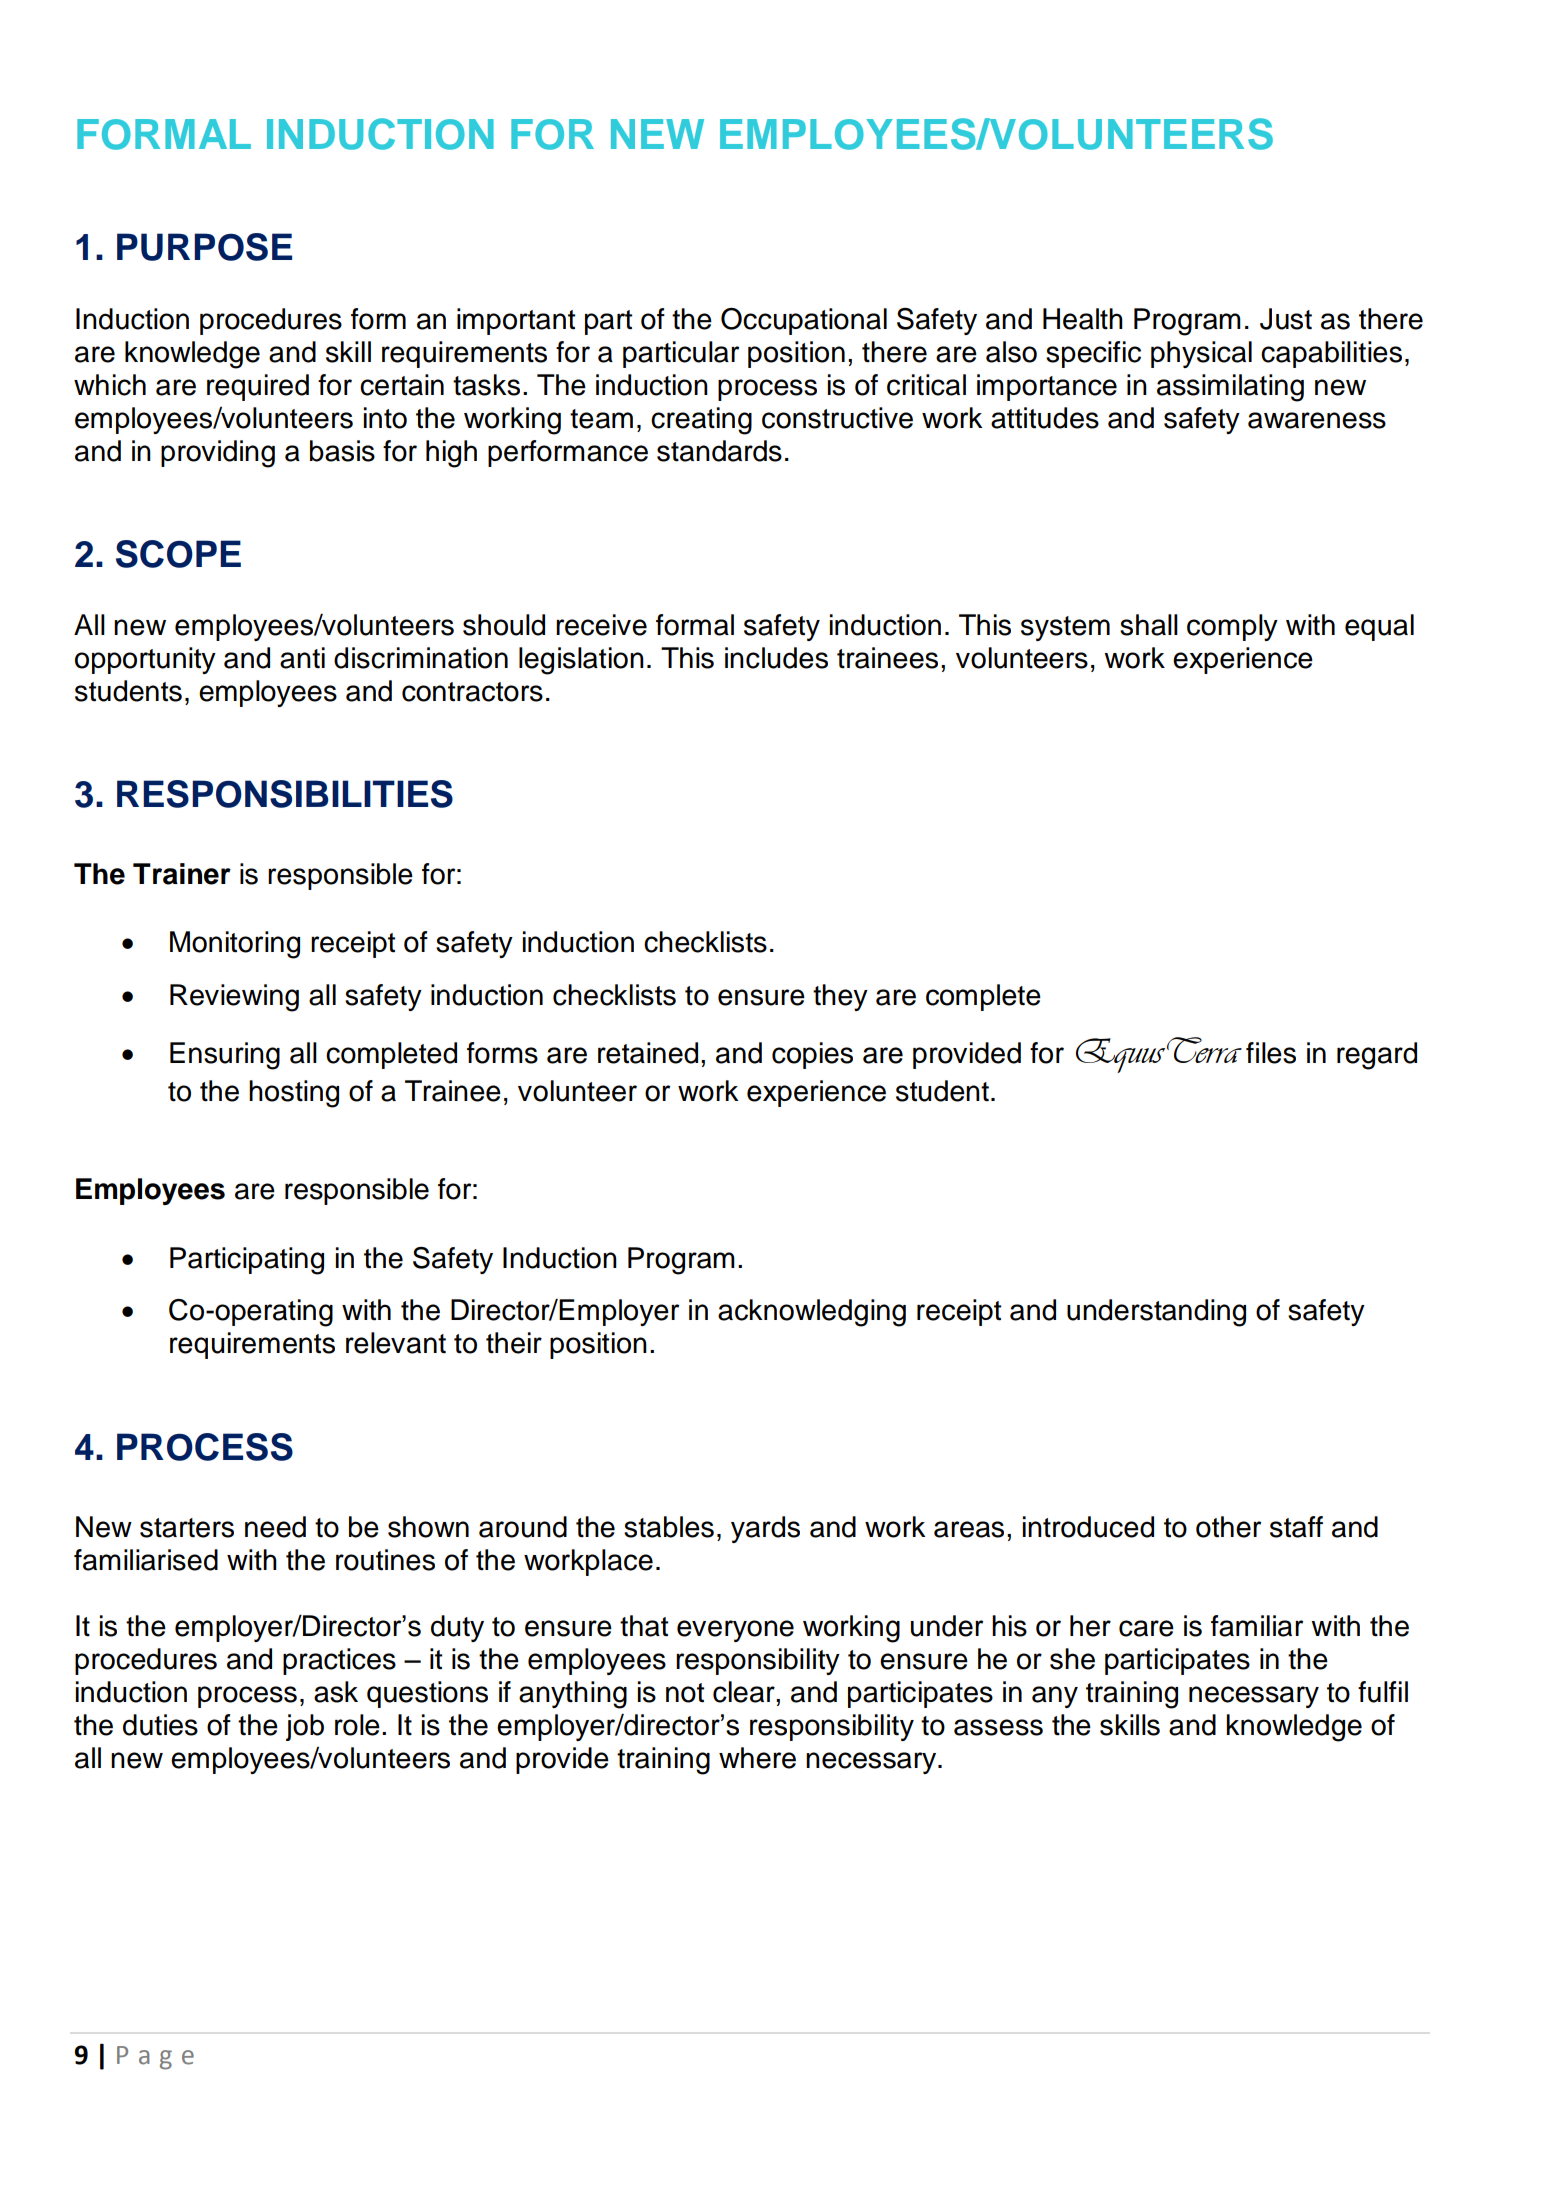  What do you see at coordinates (1271, 1053) in the image?
I see `files` at bounding box center [1271, 1053].
